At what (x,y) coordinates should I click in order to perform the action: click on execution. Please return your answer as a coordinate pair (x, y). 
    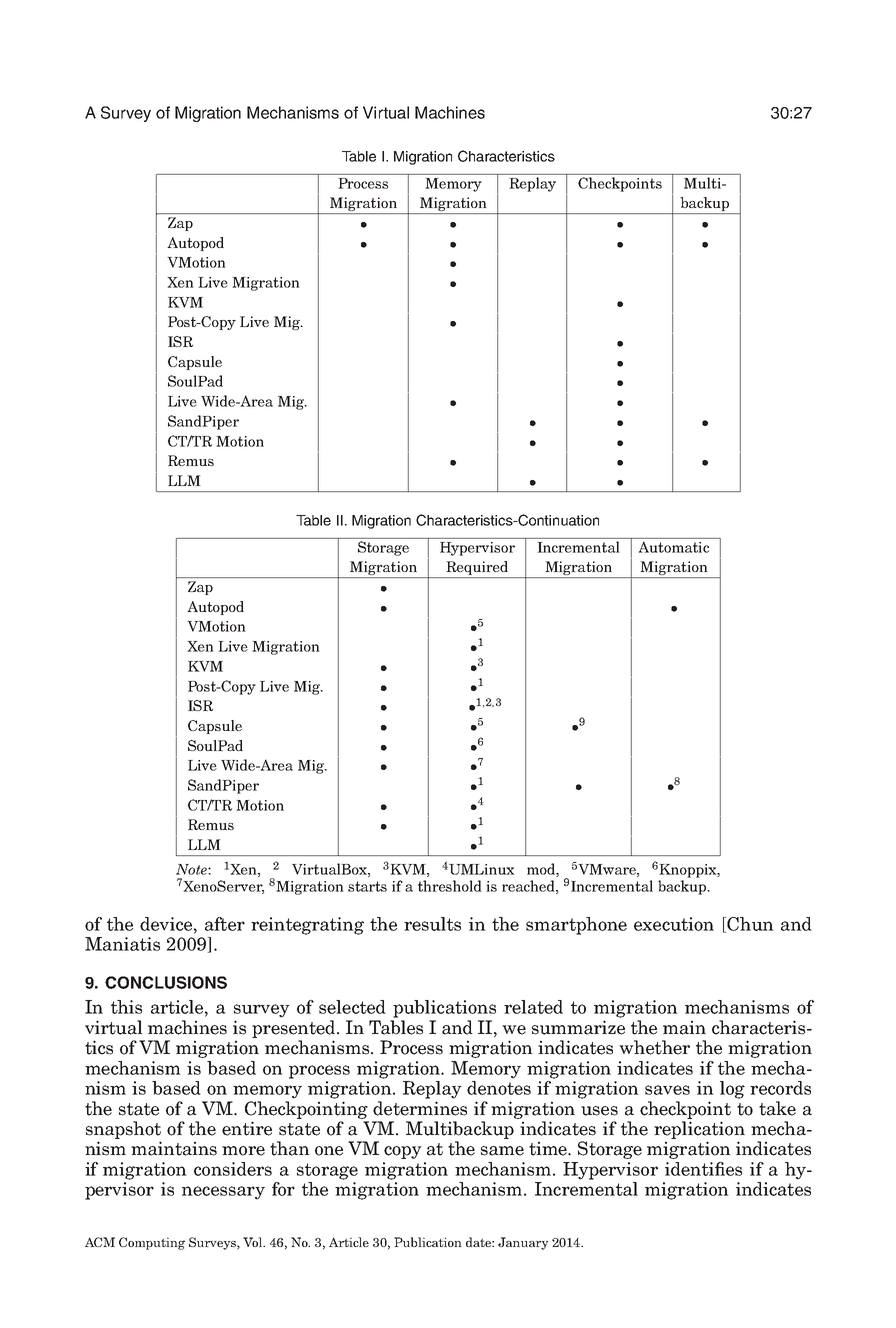
    Looking at the image, I should click on (674, 924).
